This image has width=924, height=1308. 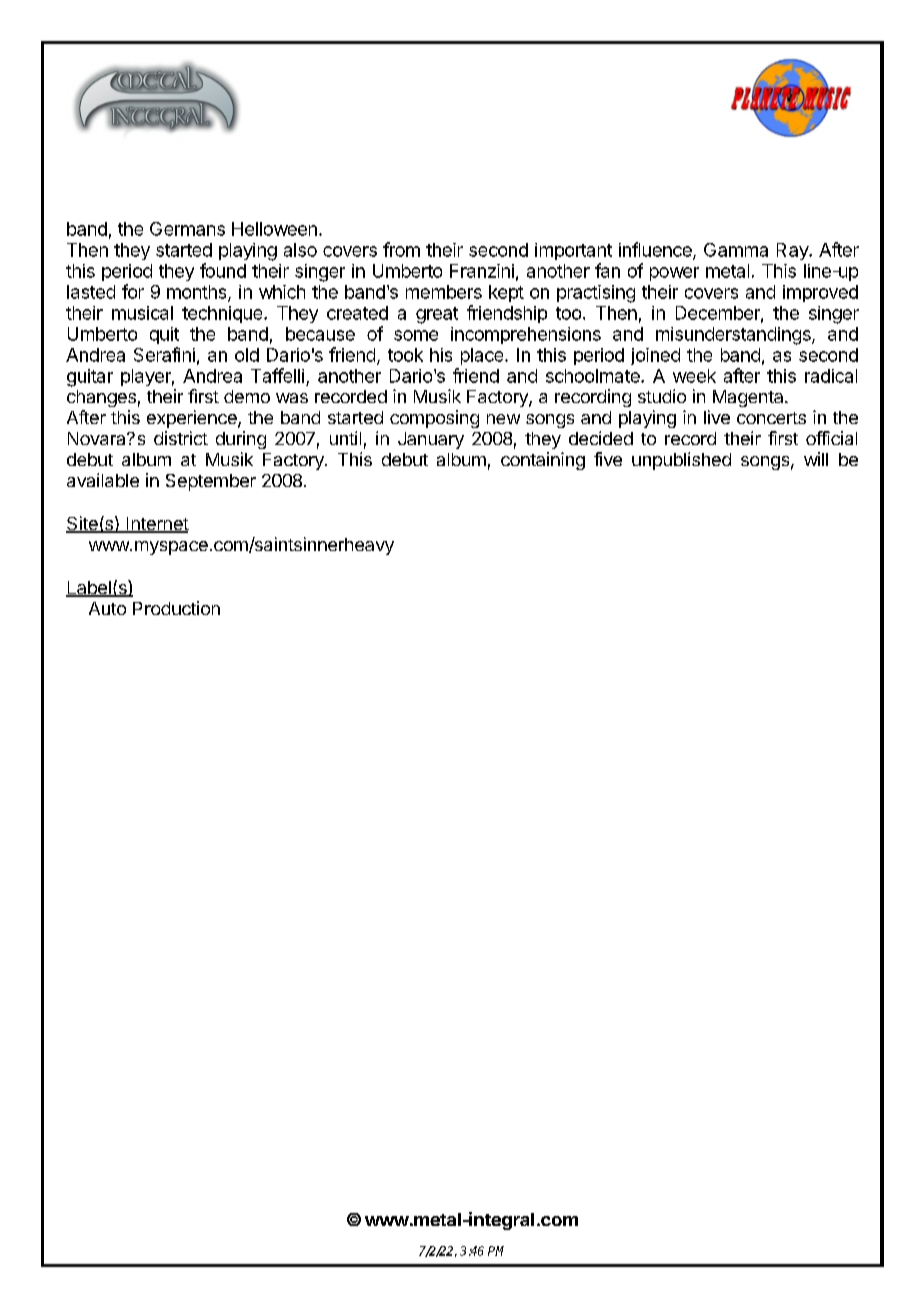 What do you see at coordinates (107, 608) in the image?
I see `Auto` at bounding box center [107, 608].
